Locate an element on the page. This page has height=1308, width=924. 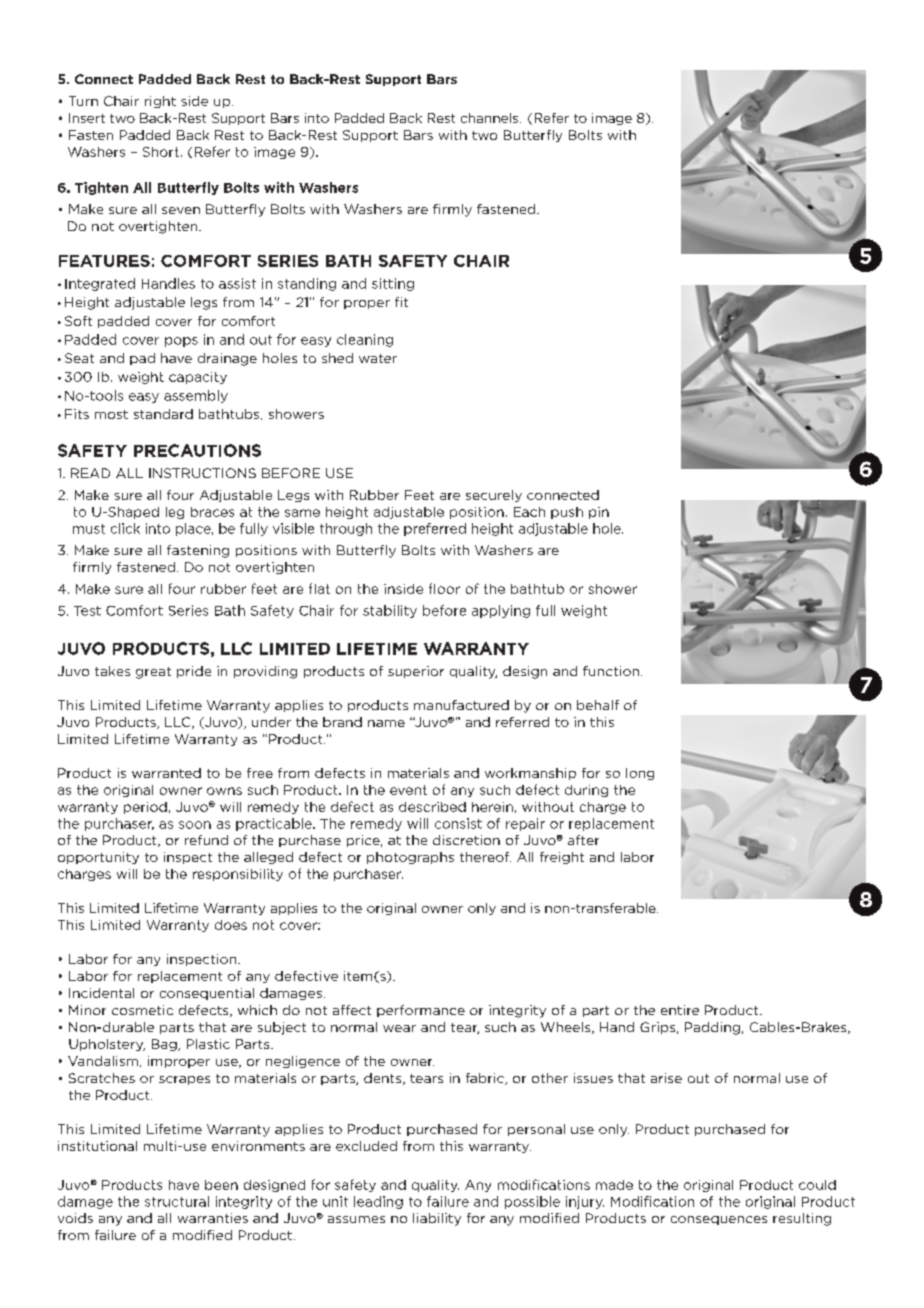
pin is located at coordinates (599, 513).
